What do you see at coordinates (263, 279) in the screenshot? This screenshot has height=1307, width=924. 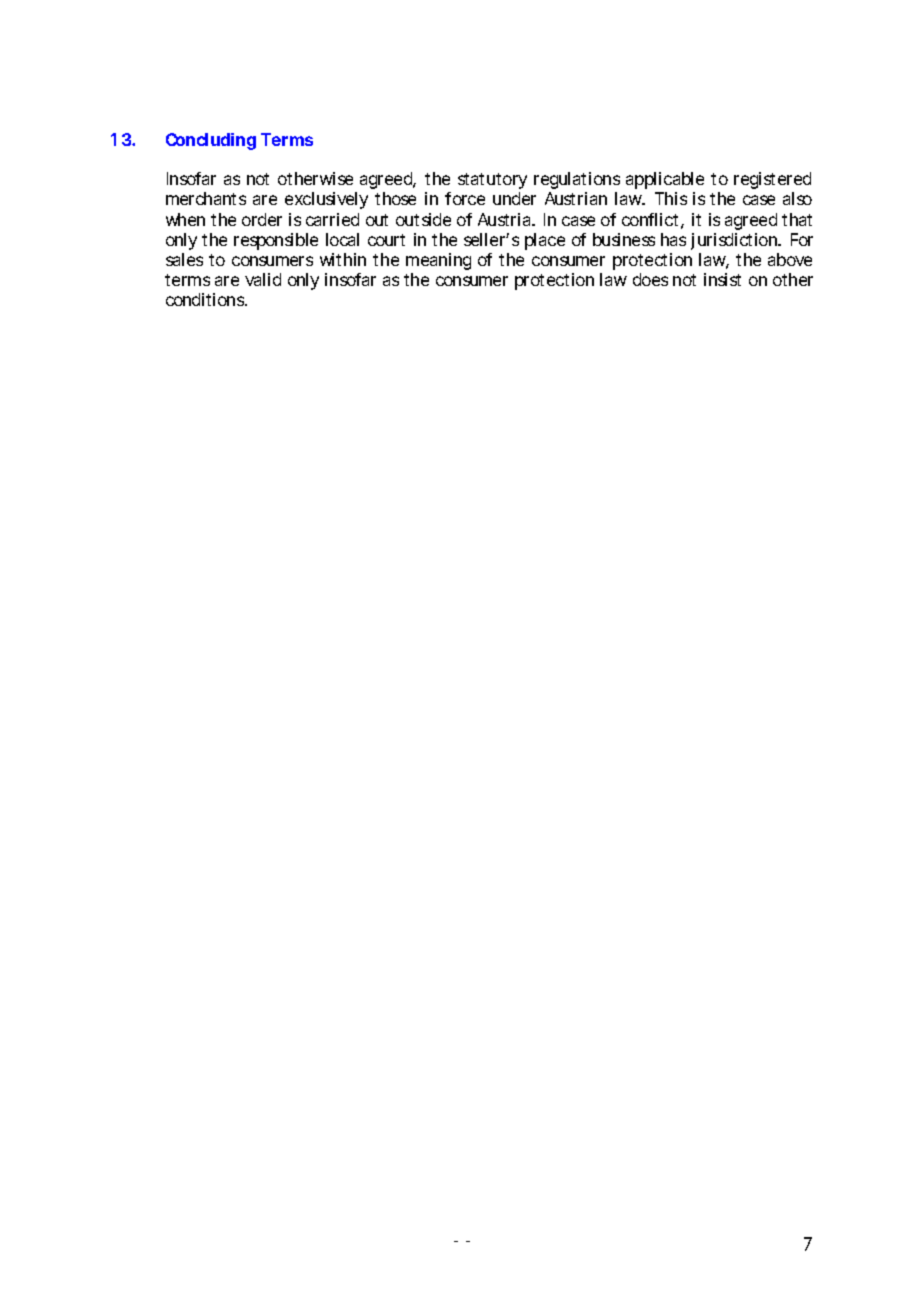 I see `valid` at bounding box center [263, 279].
